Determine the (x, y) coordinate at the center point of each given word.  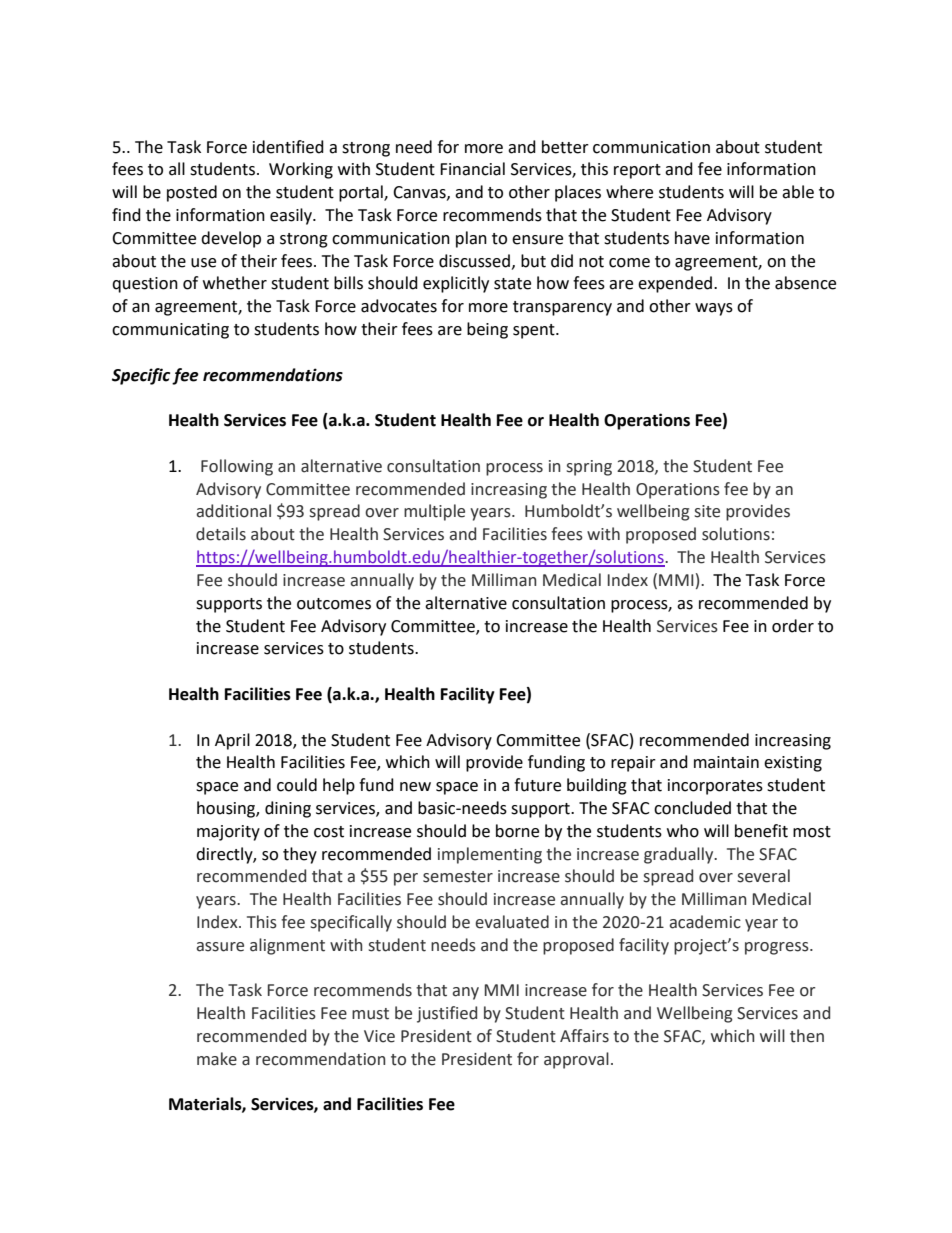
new (415, 787)
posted (192, 193)
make (217, 1059)
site (707, 511)
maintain (726, 762)
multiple (434, 512)
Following (237, 467)
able (798, 192)
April (232, 741)
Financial (472, 169)
